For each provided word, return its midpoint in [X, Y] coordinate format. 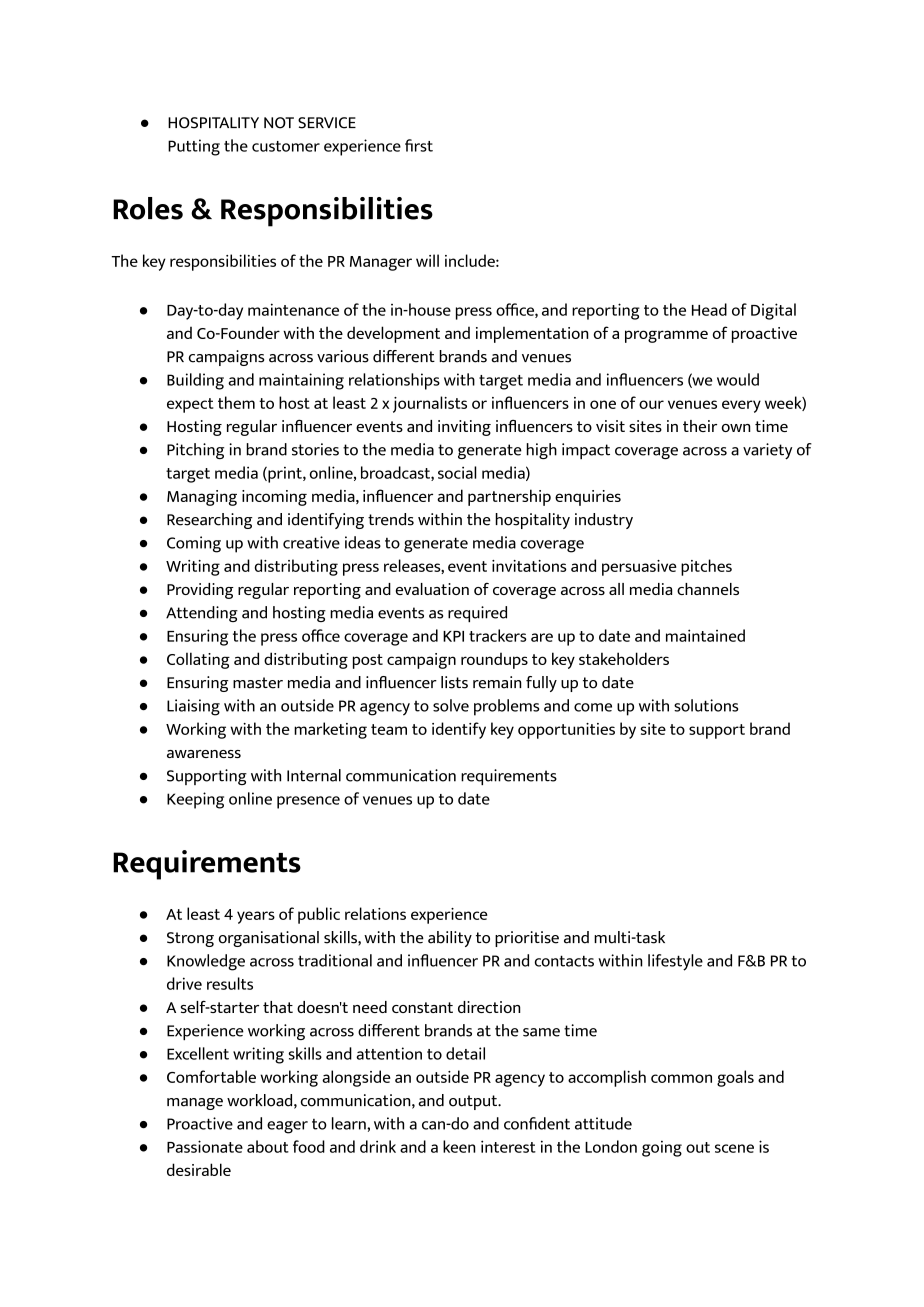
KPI [453, 636]
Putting [194, 147]
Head [709, 309]
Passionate [205, 1146]
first [419, 145]
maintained [705, 635]
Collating [198, 660]
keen [459, 1146]
